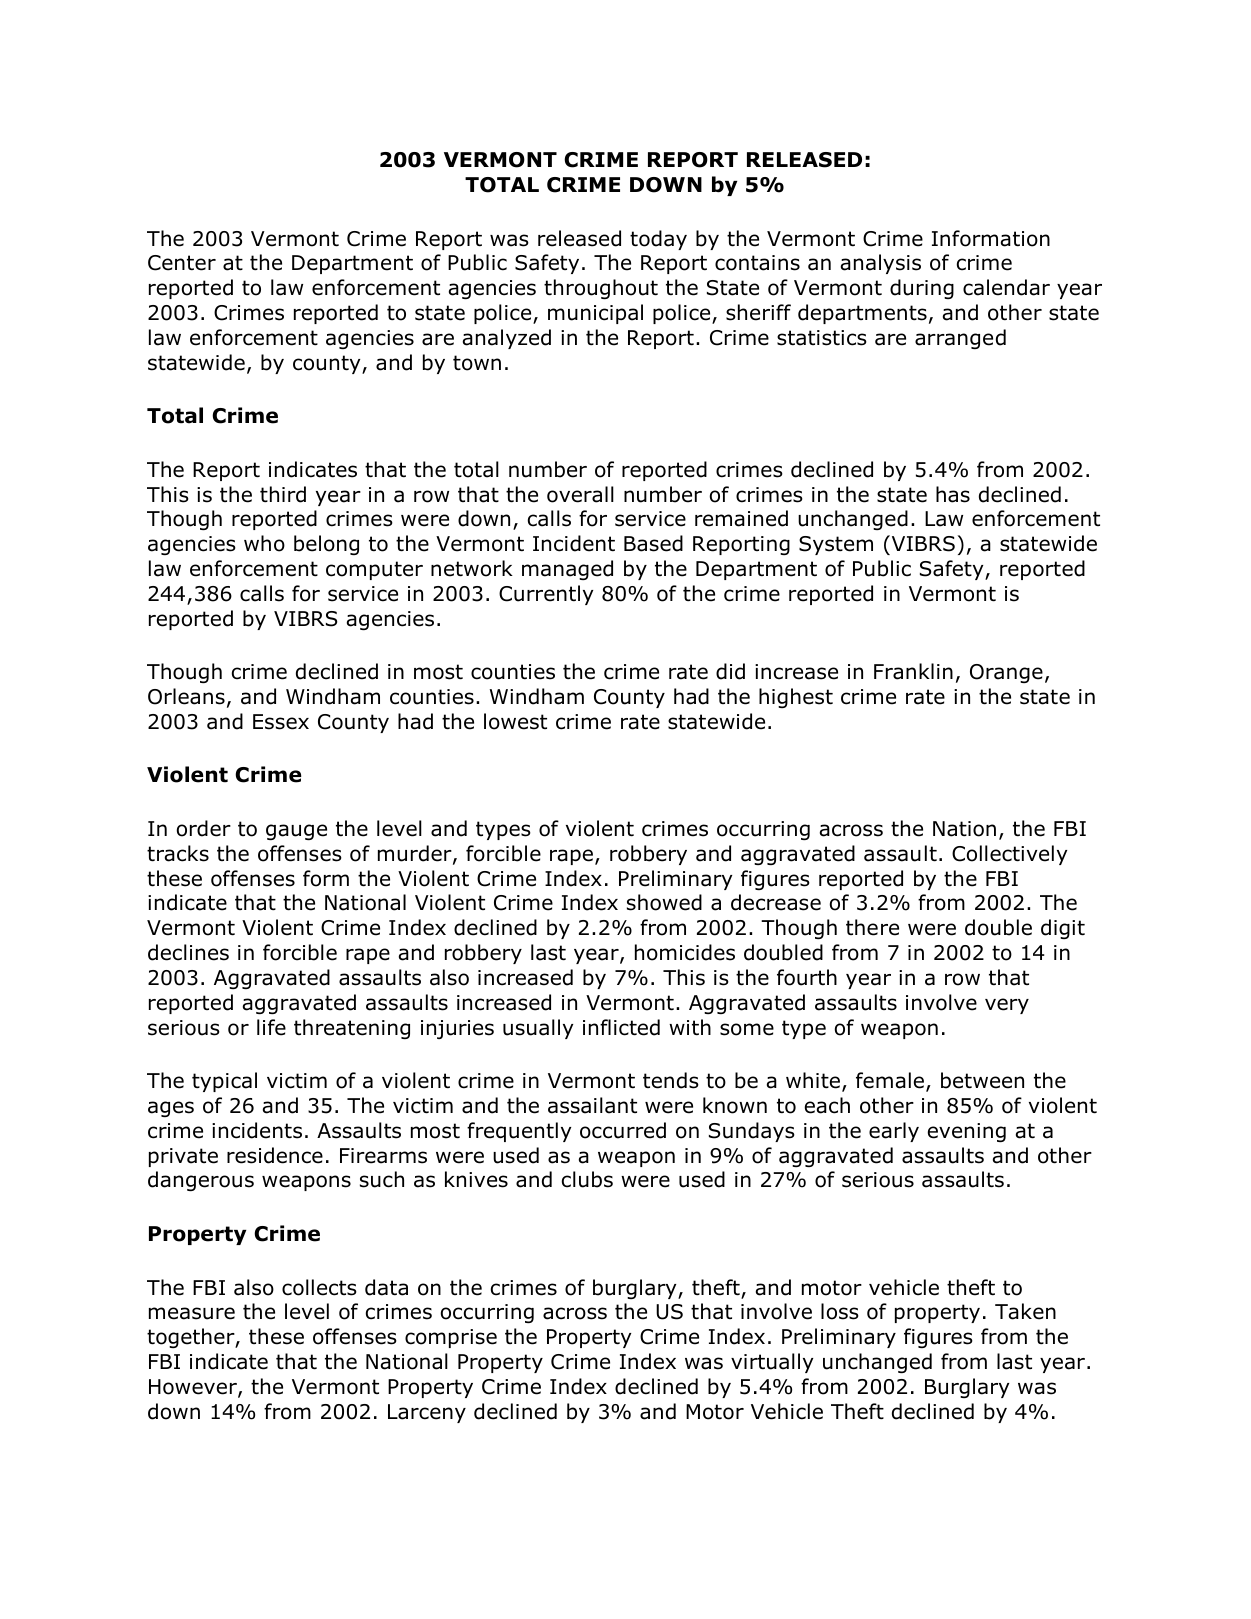 The height and width of the page is (1619, 1251). Describe the element at coordinates (194, 1388) in the page. I see `However` at that location.
